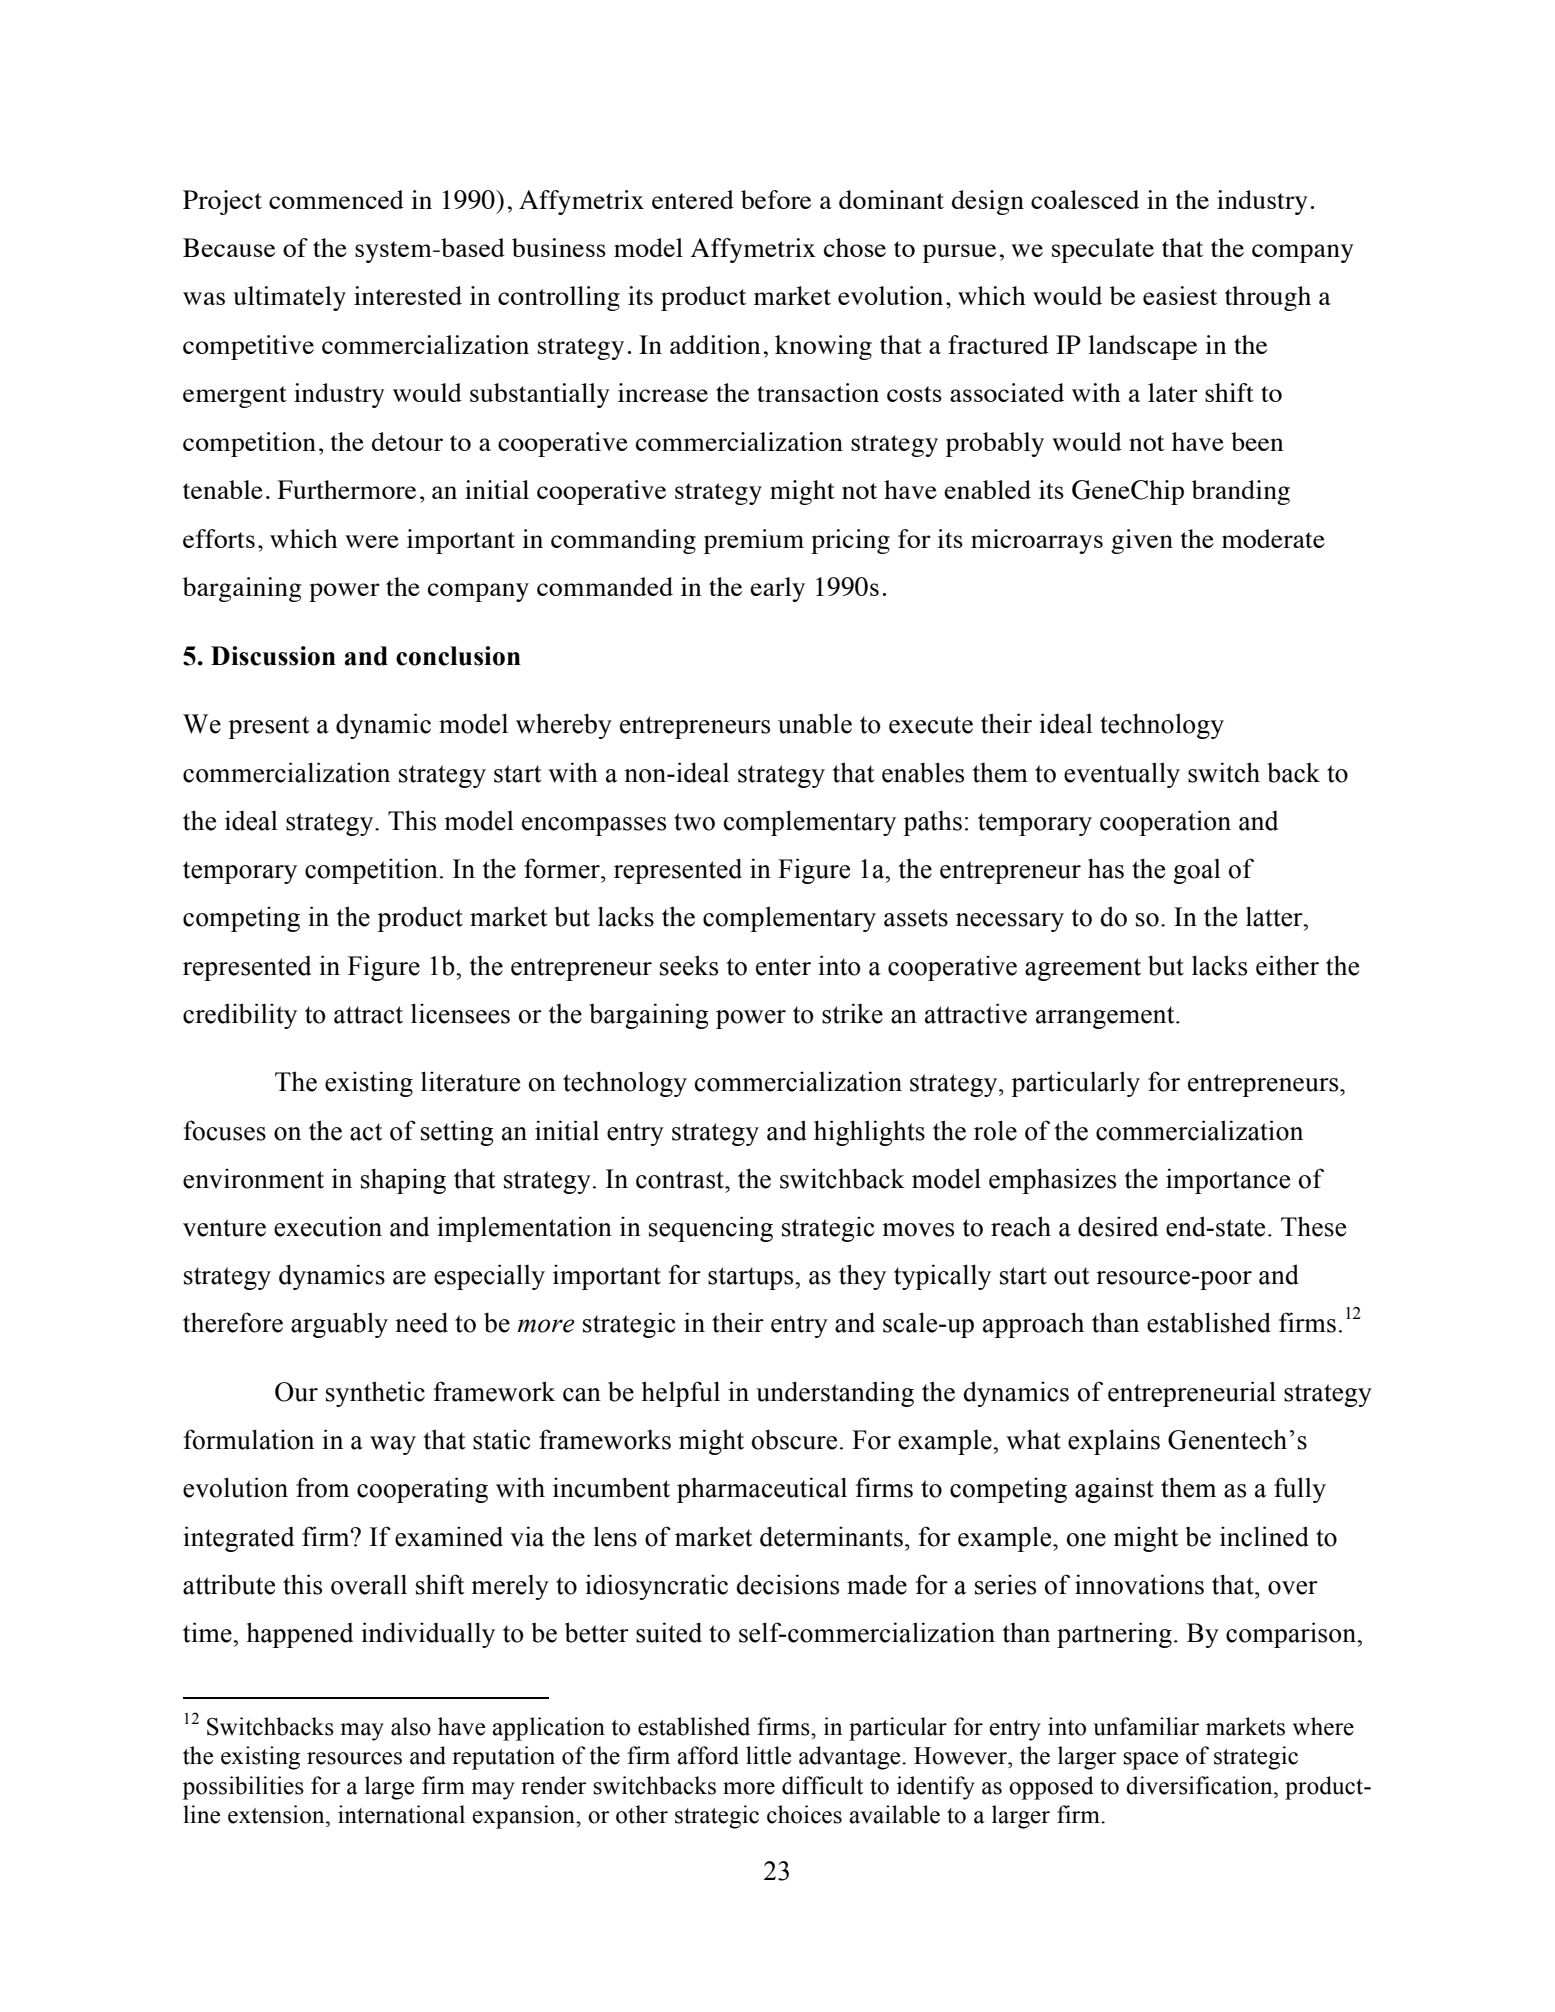 This screenshot has height=2012, width=1555. Describe the element at coordinates (372, 541) in the screenshot. I see `were` at that location.
